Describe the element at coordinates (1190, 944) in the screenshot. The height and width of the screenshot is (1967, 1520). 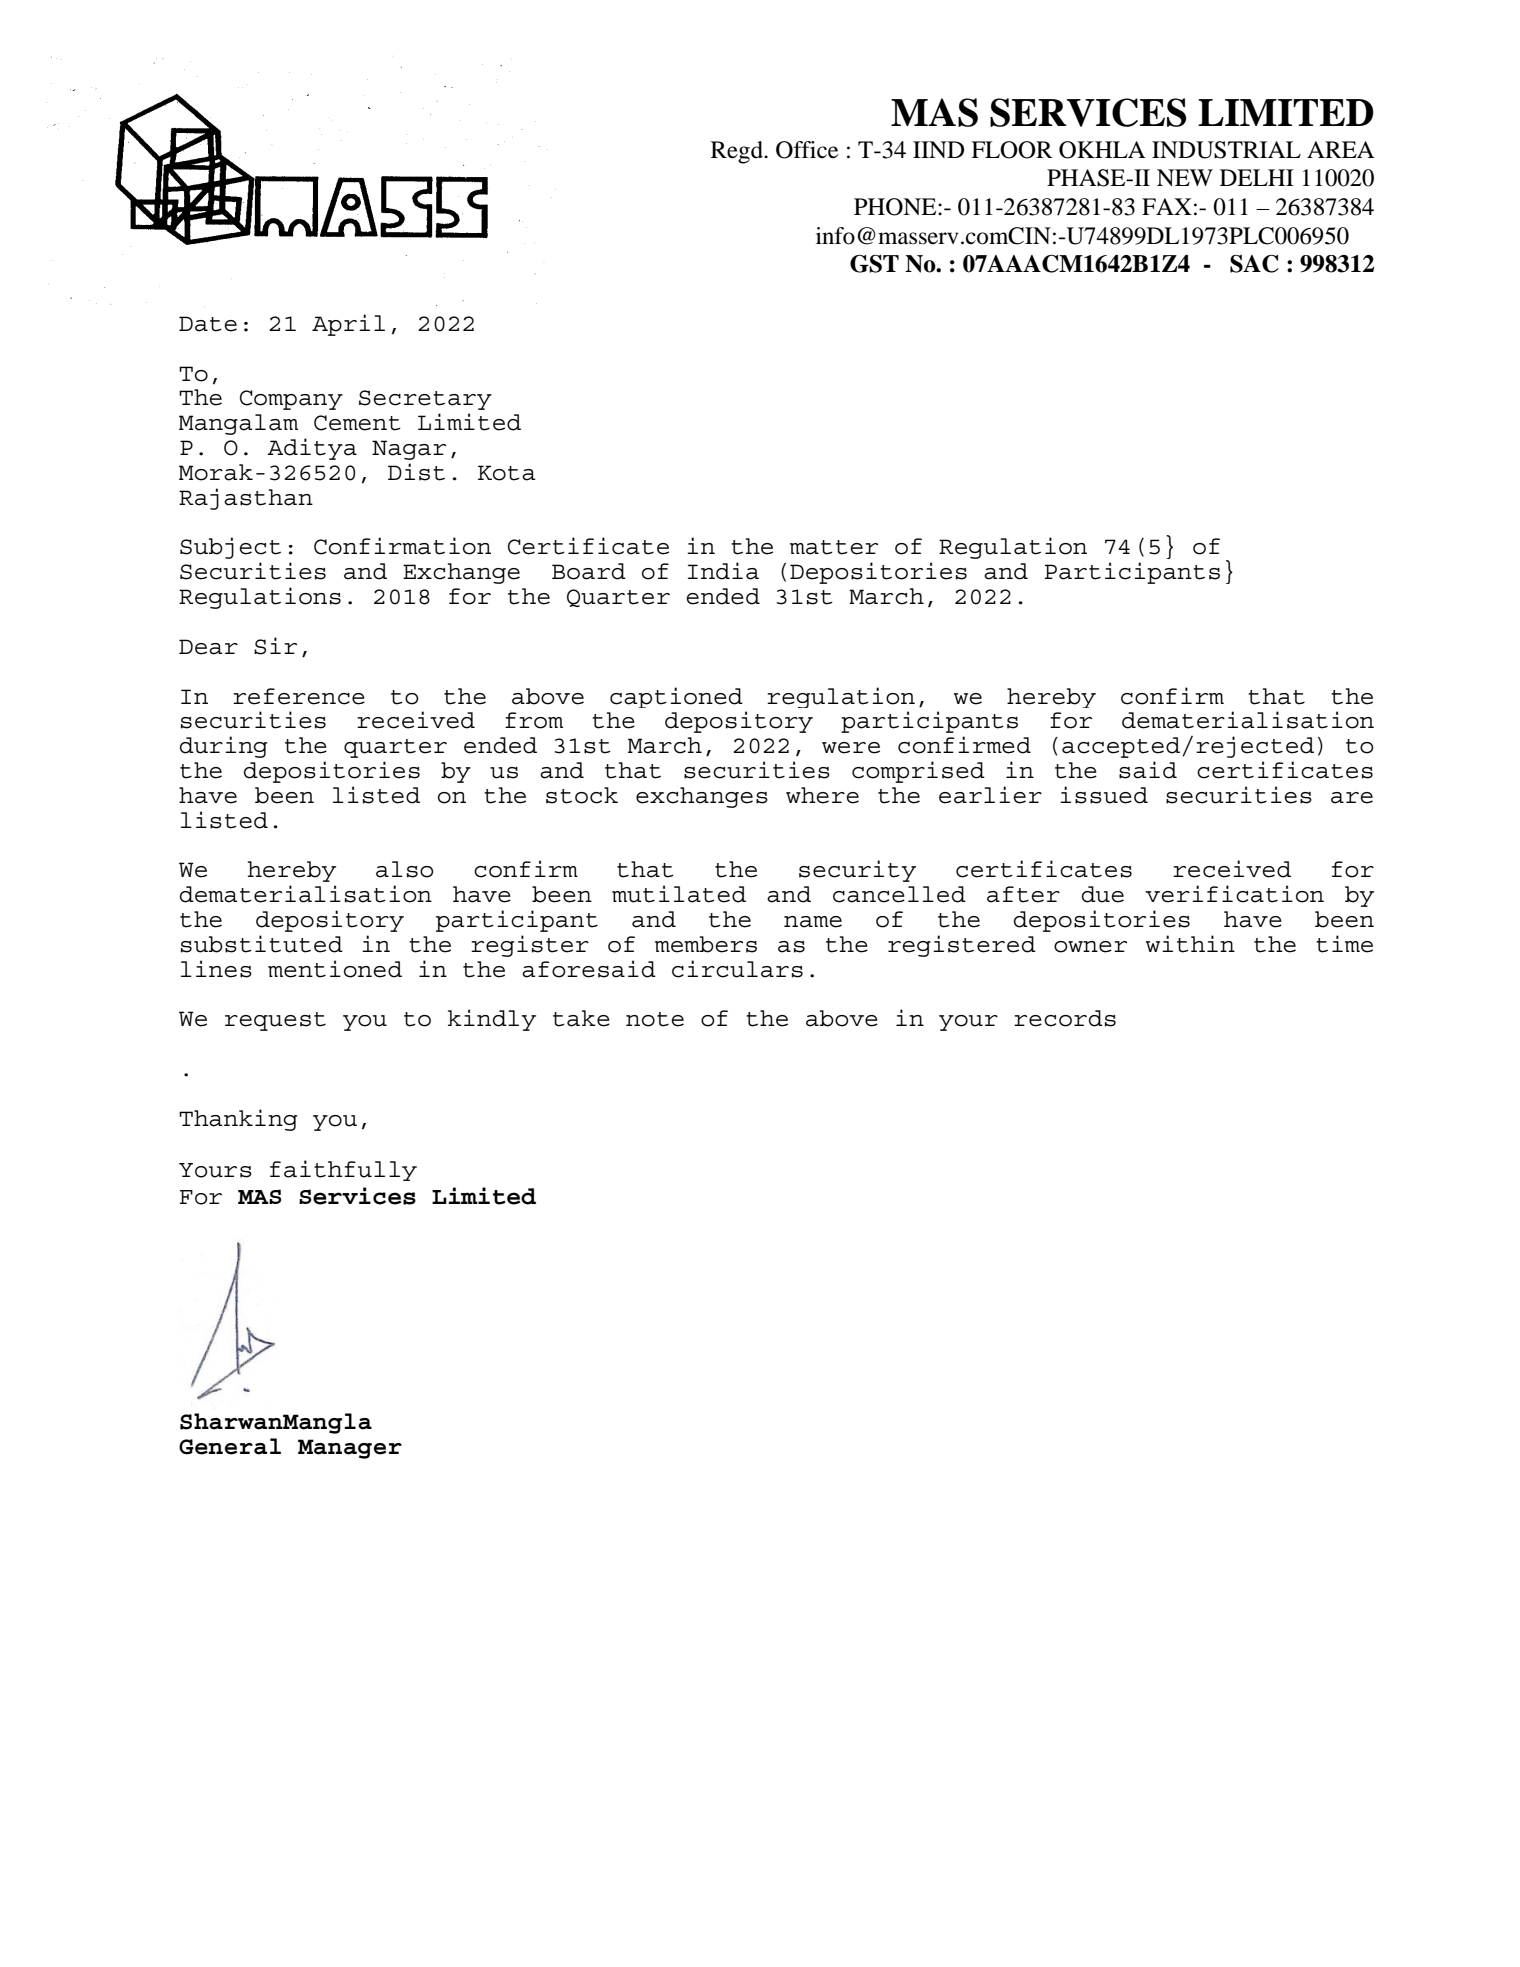
I see `within` at that location.
